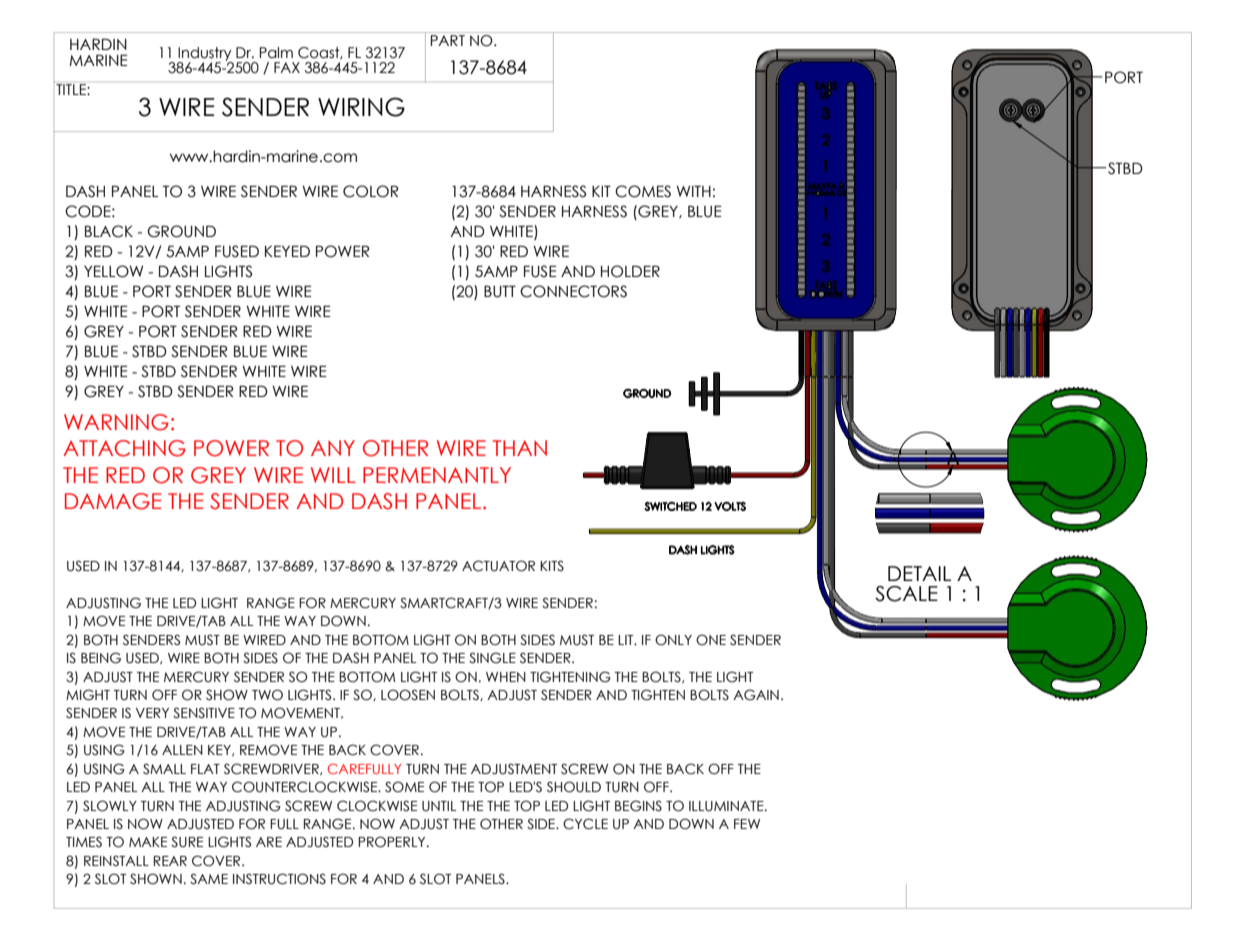  I want to click on HOLDER, so click(630, 271).
